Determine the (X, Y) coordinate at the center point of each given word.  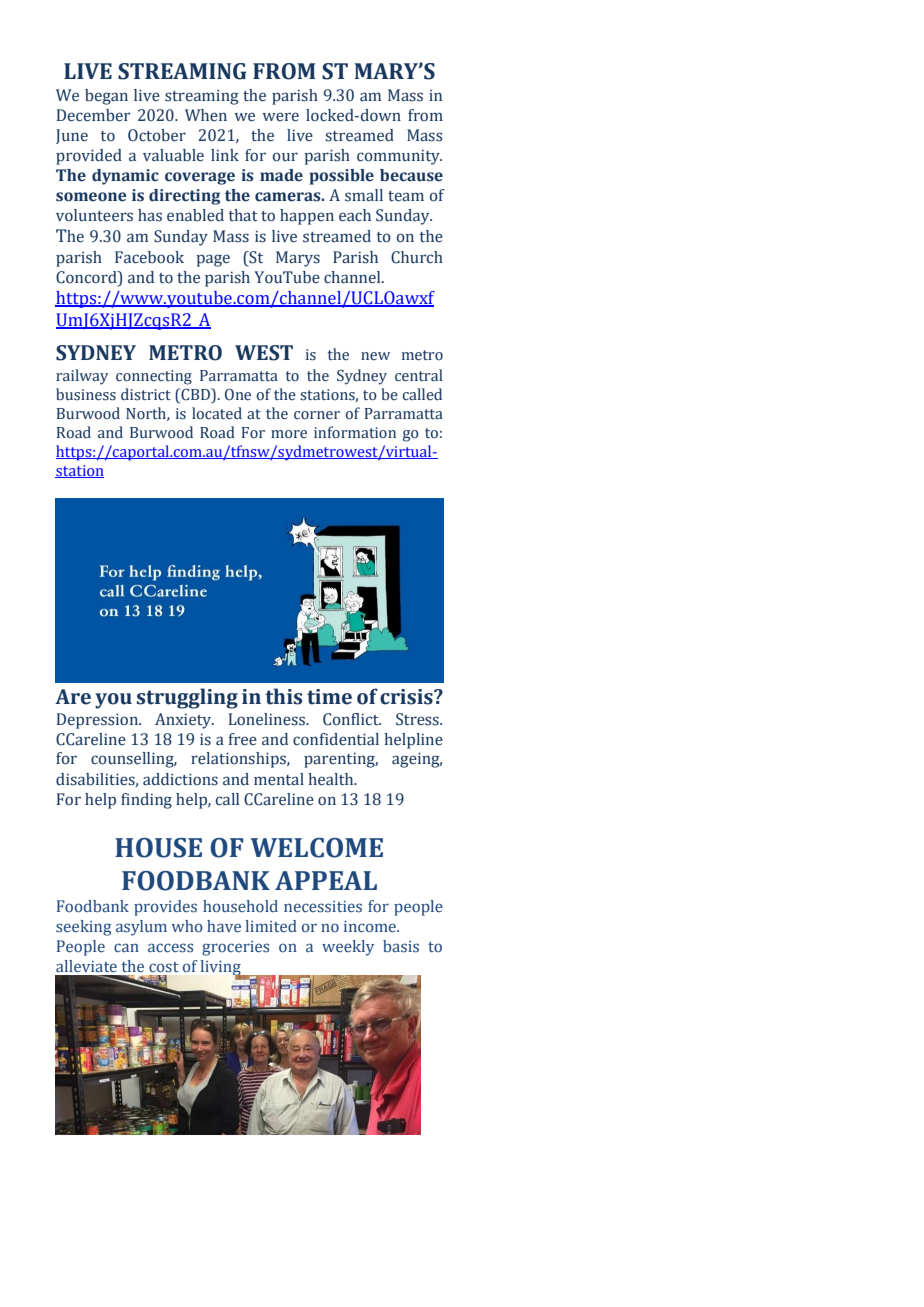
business (86, 394)
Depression (98, 721)
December (93, 115)
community (399, 157)
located (217, 413)
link (225, 155)
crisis (407, 697)
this (283, 696)
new (375, 356)
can (126, 947)
